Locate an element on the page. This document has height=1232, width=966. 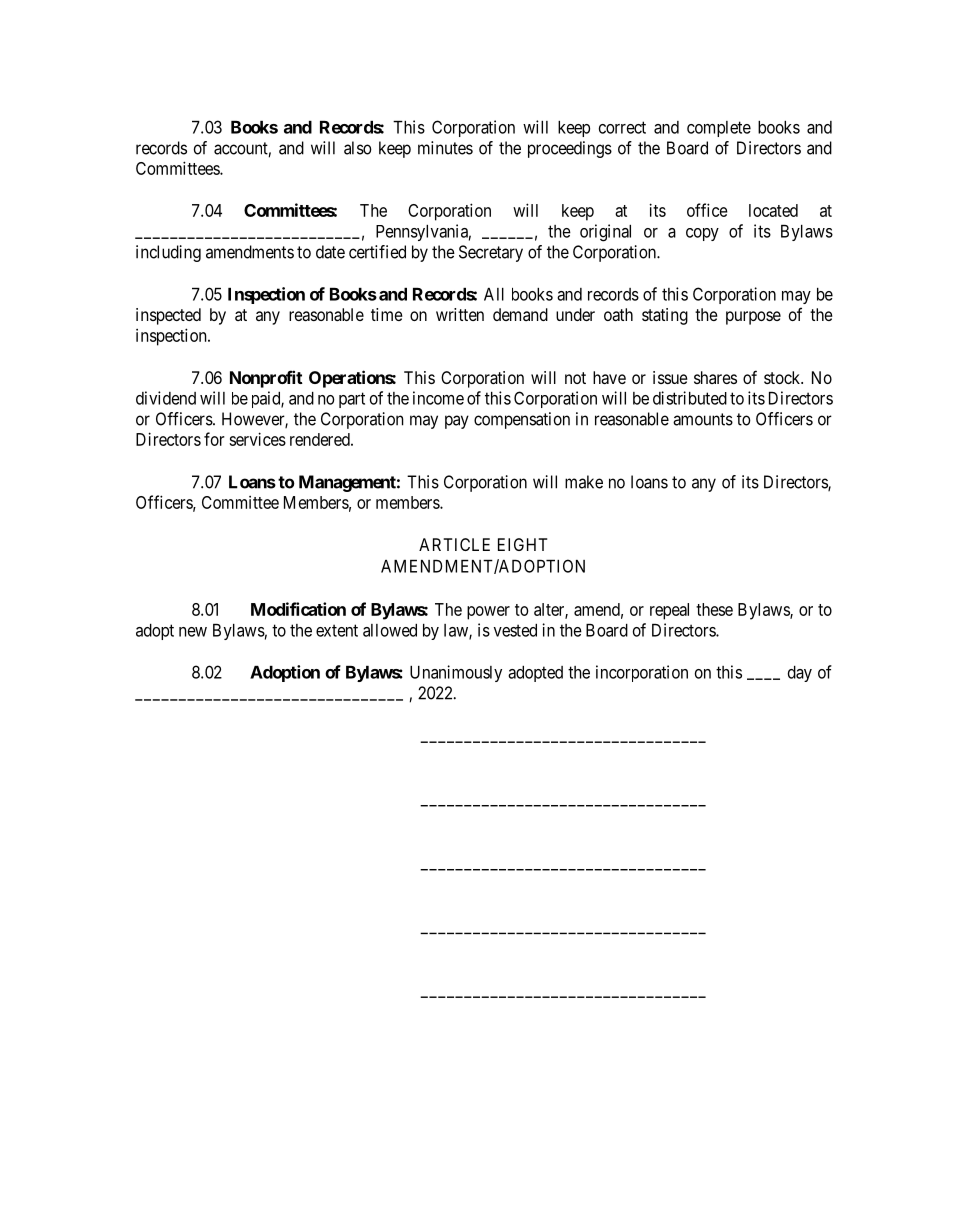
also is located at coordinates (358, 148).
